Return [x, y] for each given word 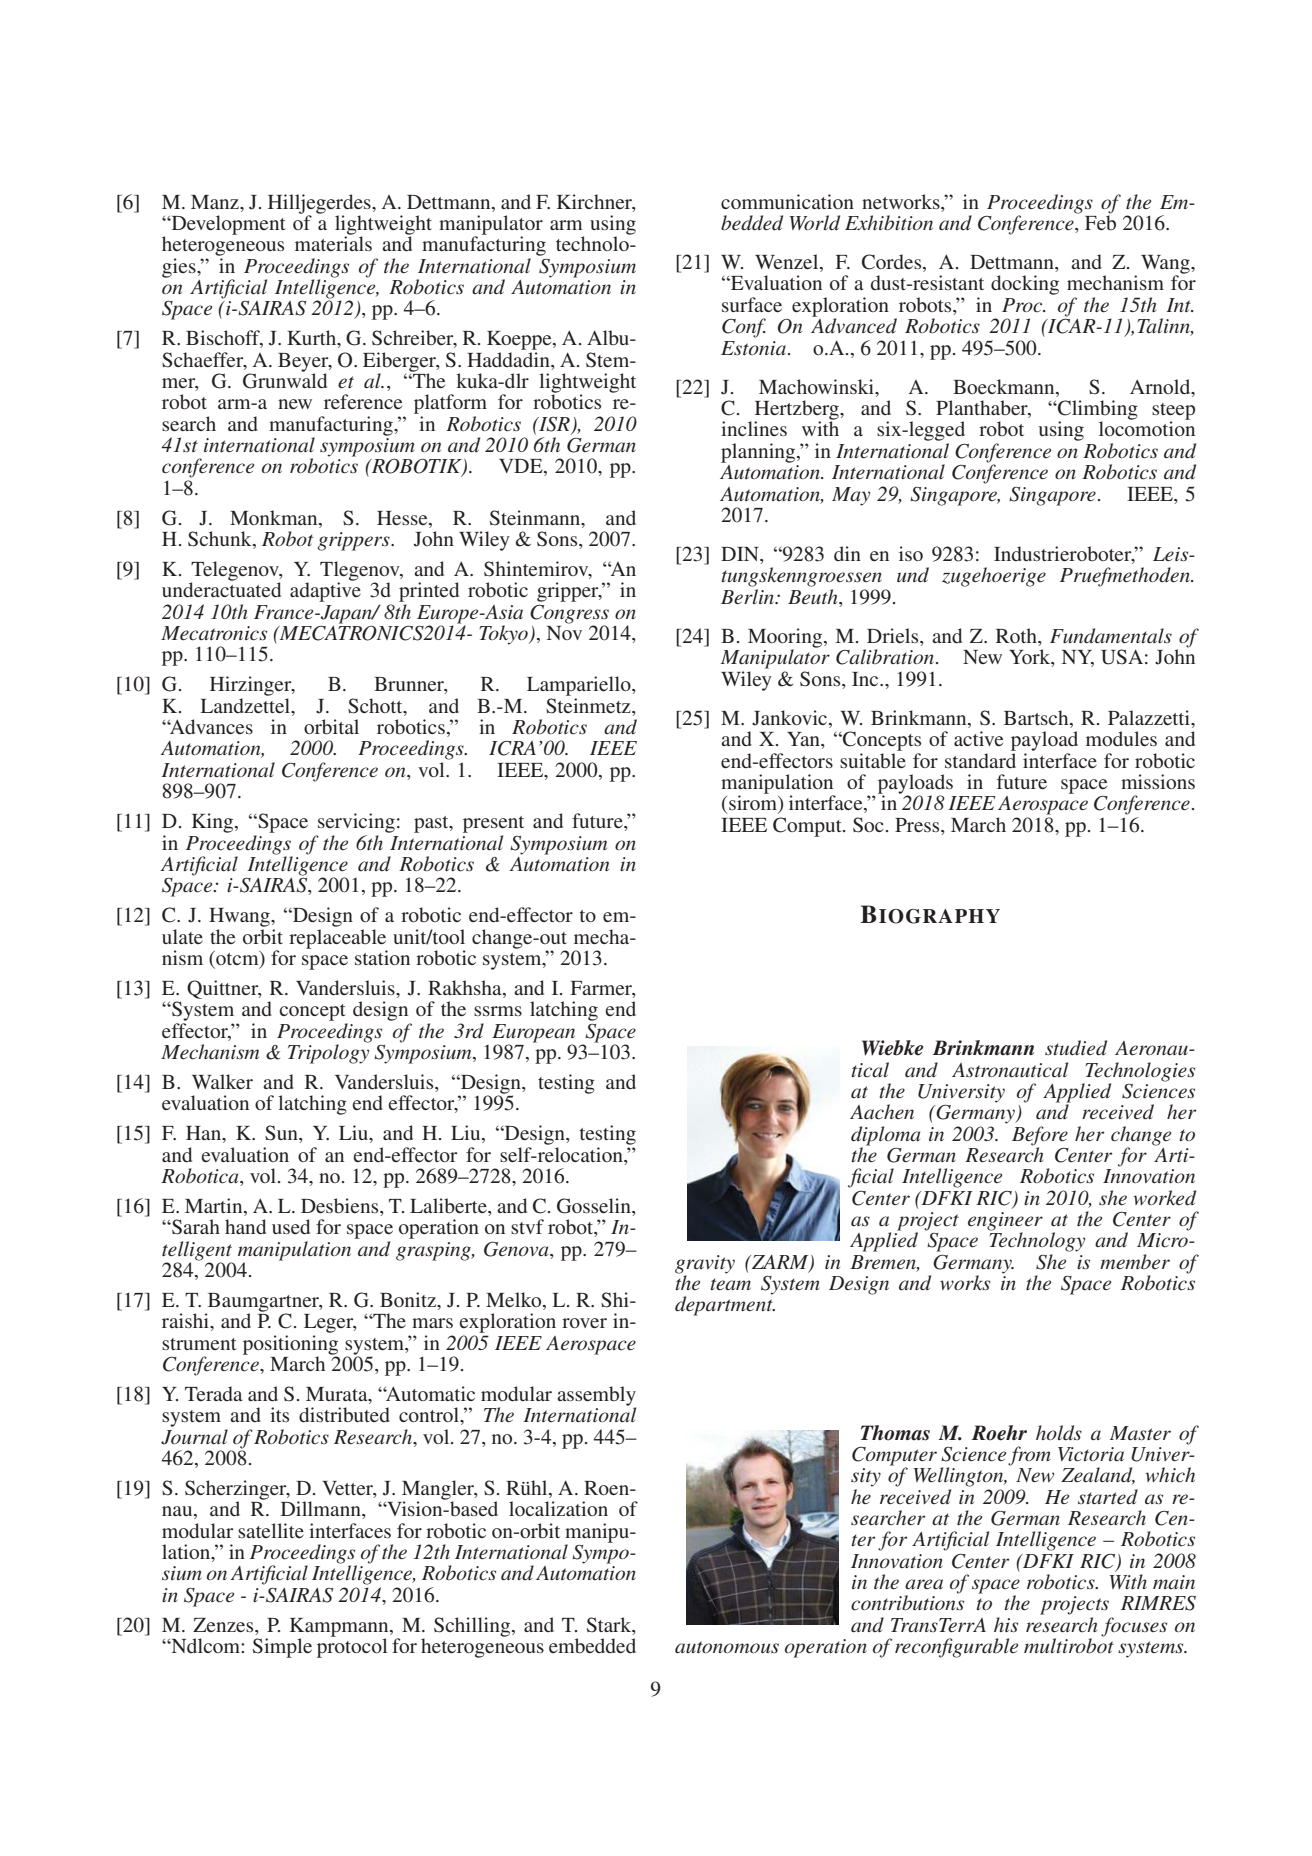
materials [333, 242]
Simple [282, 1648]
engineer [1005, 1222]
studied [1076, 1047]
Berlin [749, 596]
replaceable [338, 938]
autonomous [727, 1647]
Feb [1100, 221]
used [291, 1226]
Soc [868, 825]
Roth [1017, 637]
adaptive [325, 591]
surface [752, 304]
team [730, 1284]
